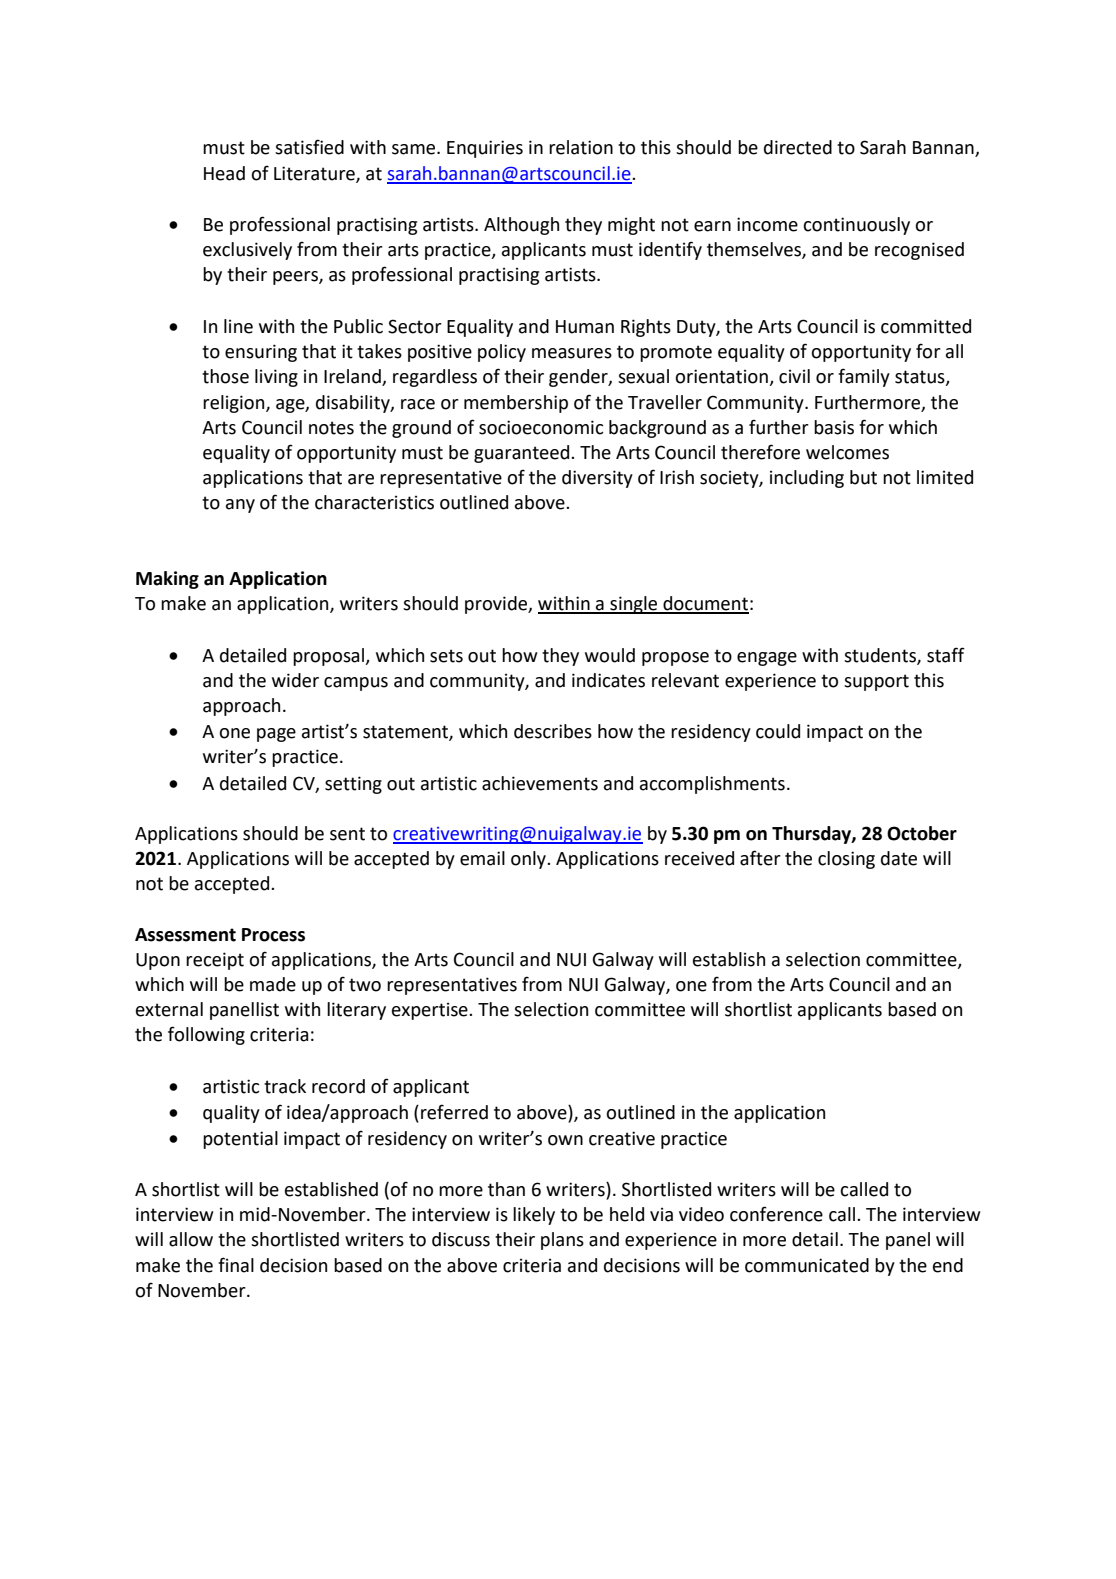 This screenshot has height=1579, width=1116. I want to click on religion, so click(235, 404).
